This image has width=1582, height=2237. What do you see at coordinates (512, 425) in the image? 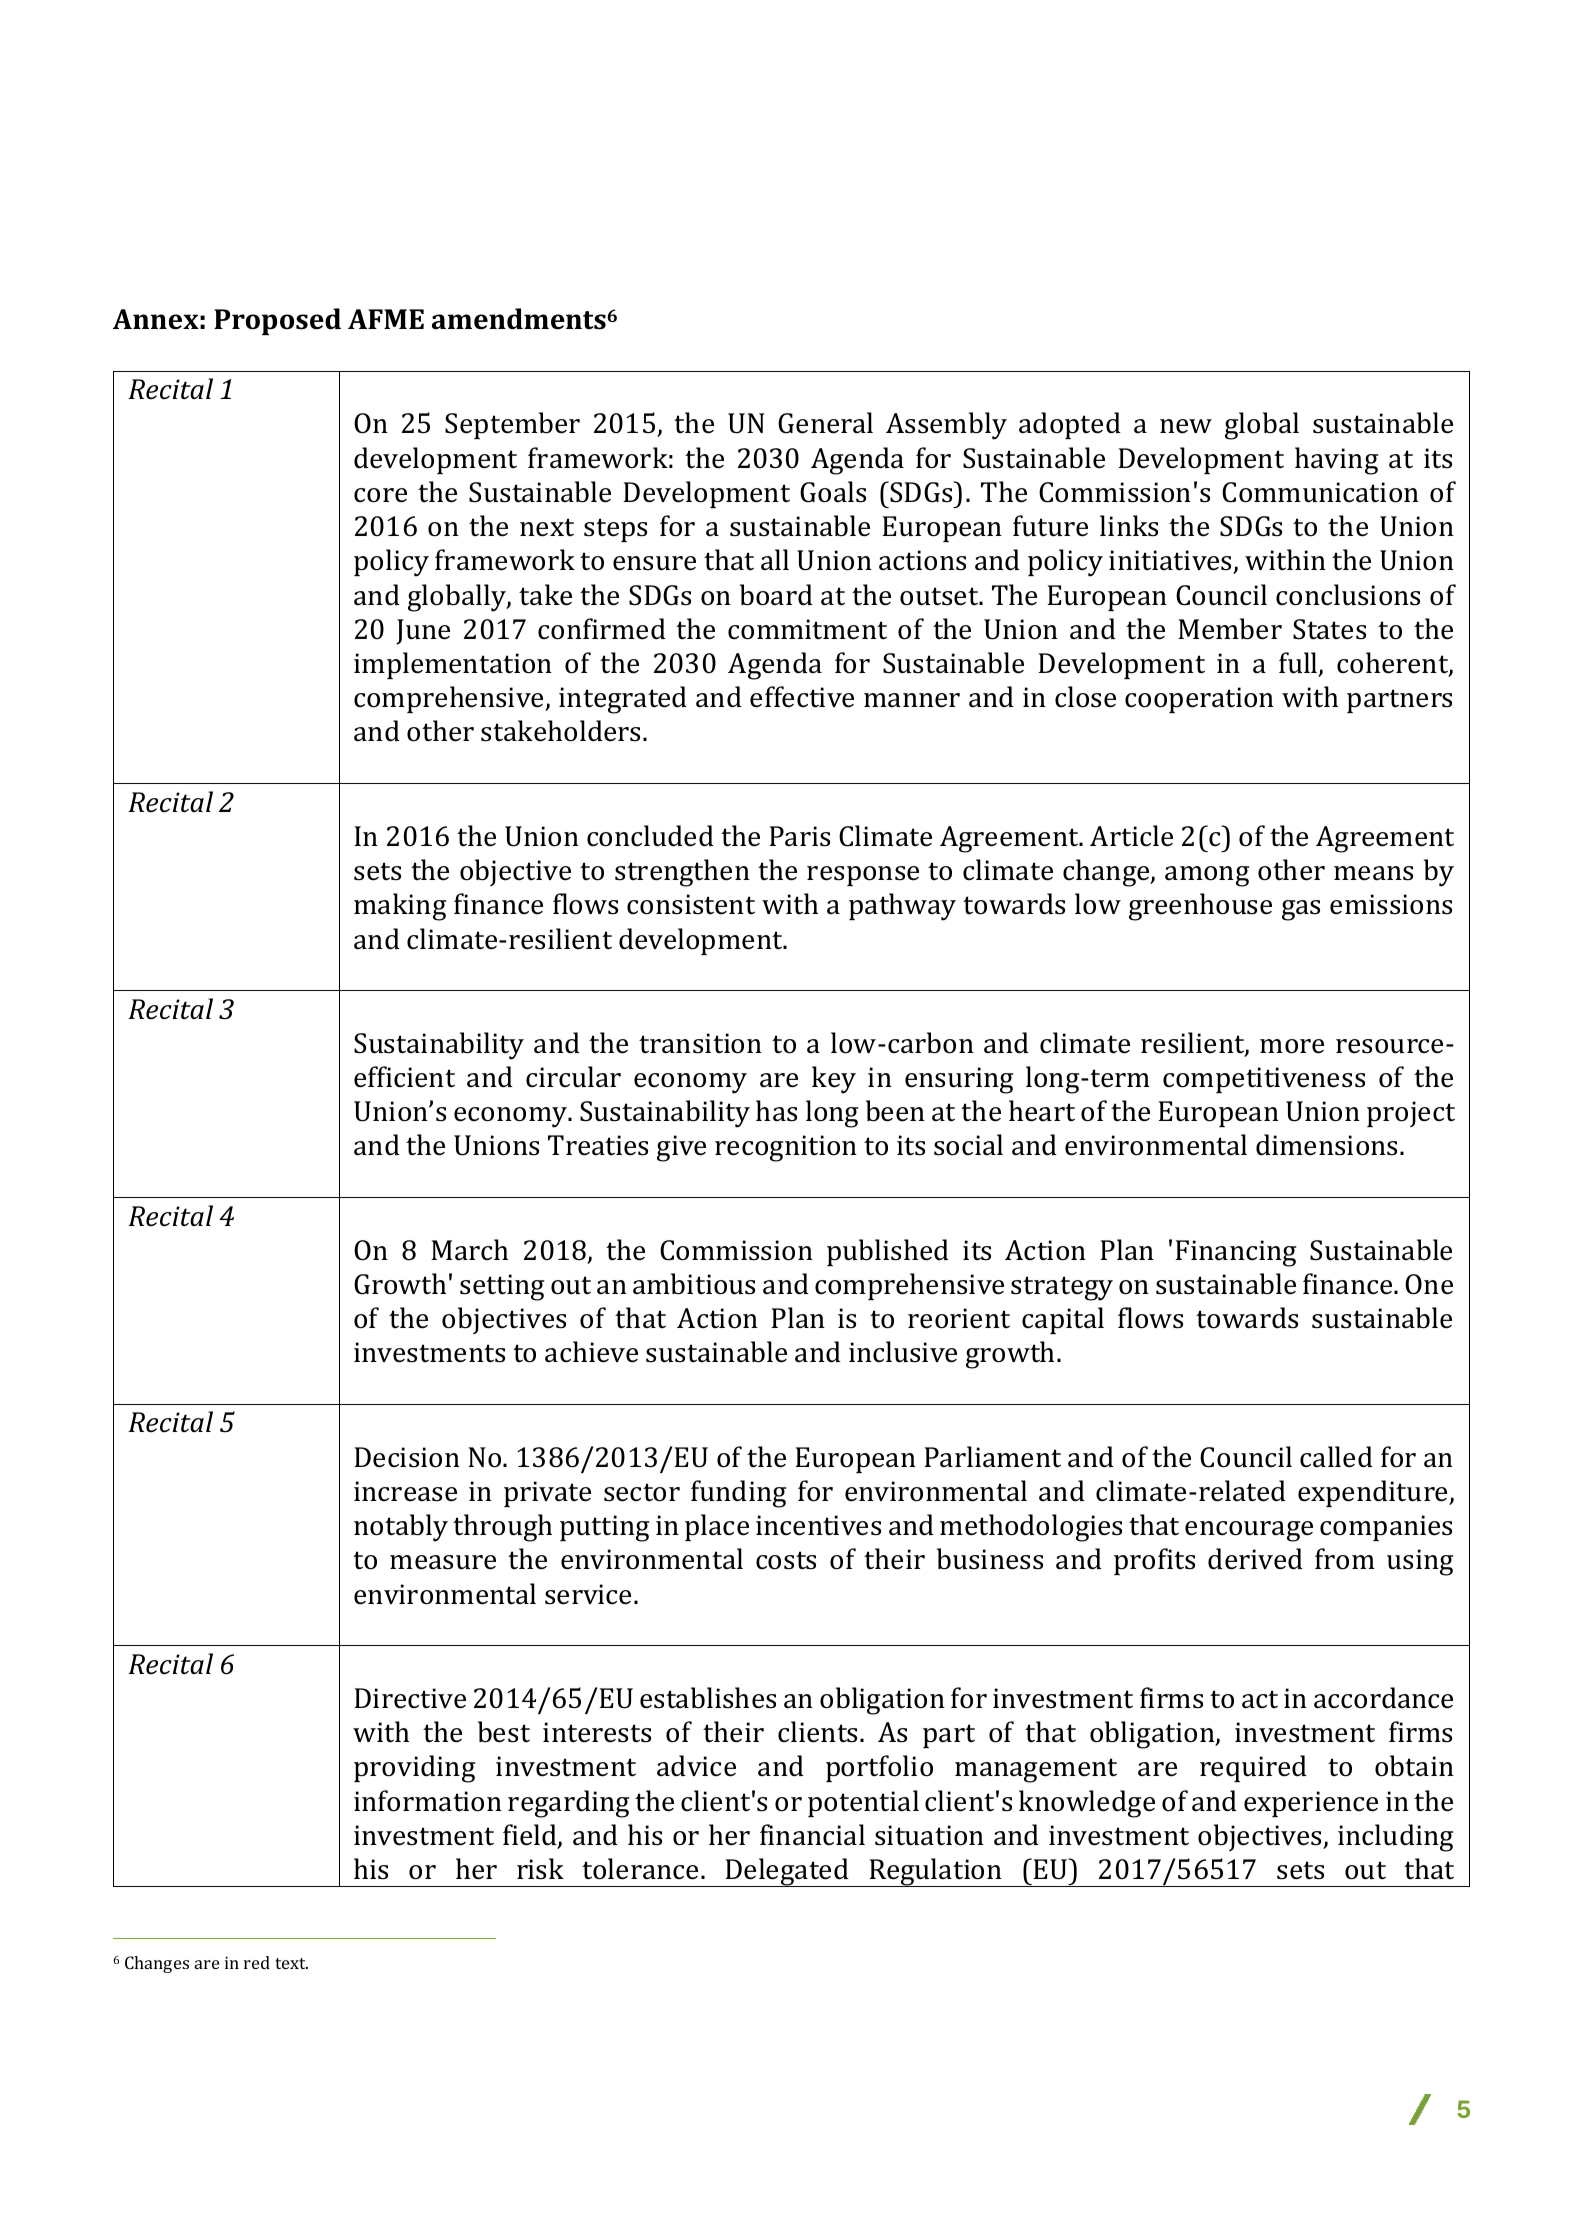
I see `September` at bounding box center [512, 425].
